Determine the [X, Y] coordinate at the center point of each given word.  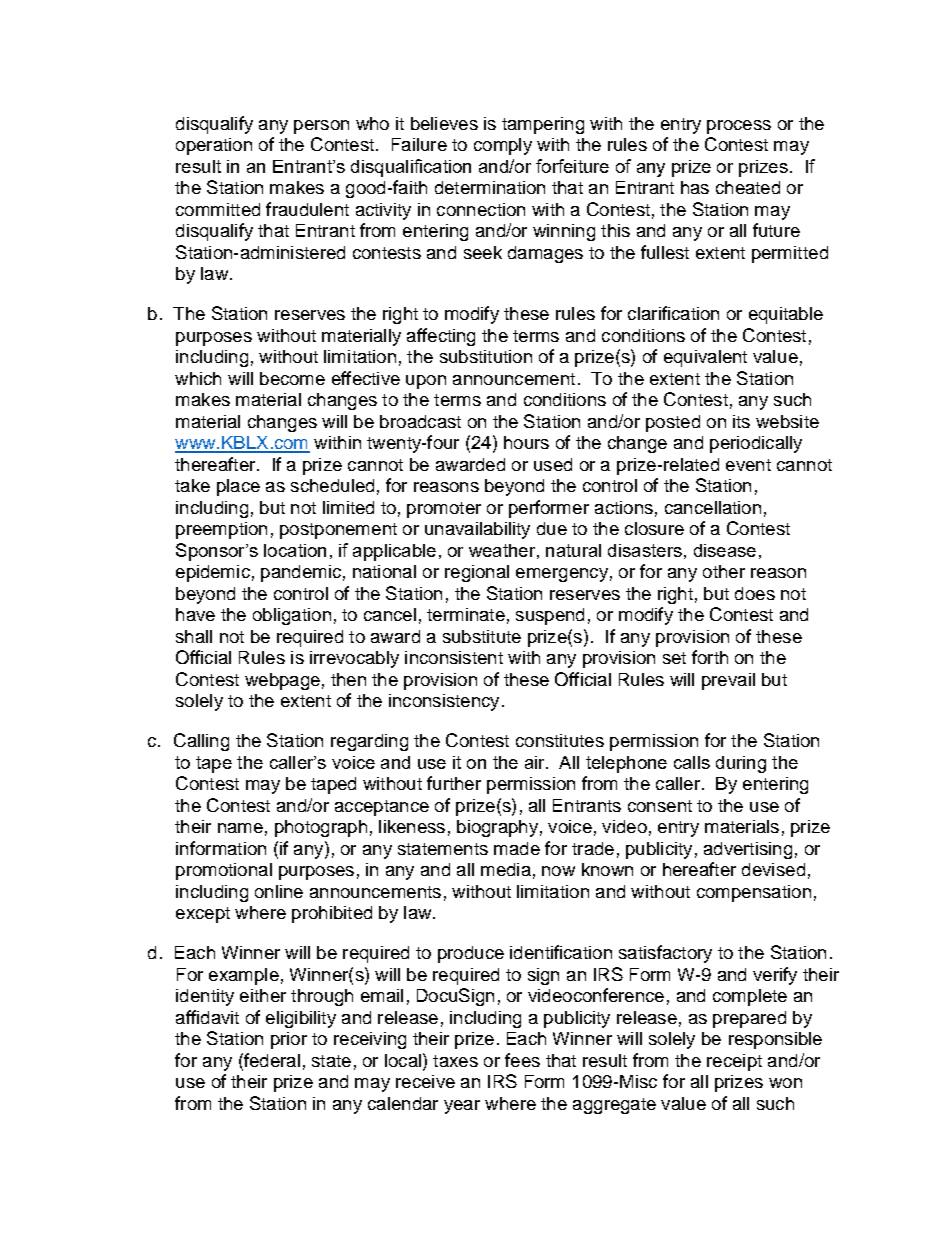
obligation [292, 616]
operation [214, 146]
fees [522, 1060]
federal [271, 1060]
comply [503, 146]
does [755, 593]
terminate [466, 614]
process [739, 127]
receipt [734, 1062]
